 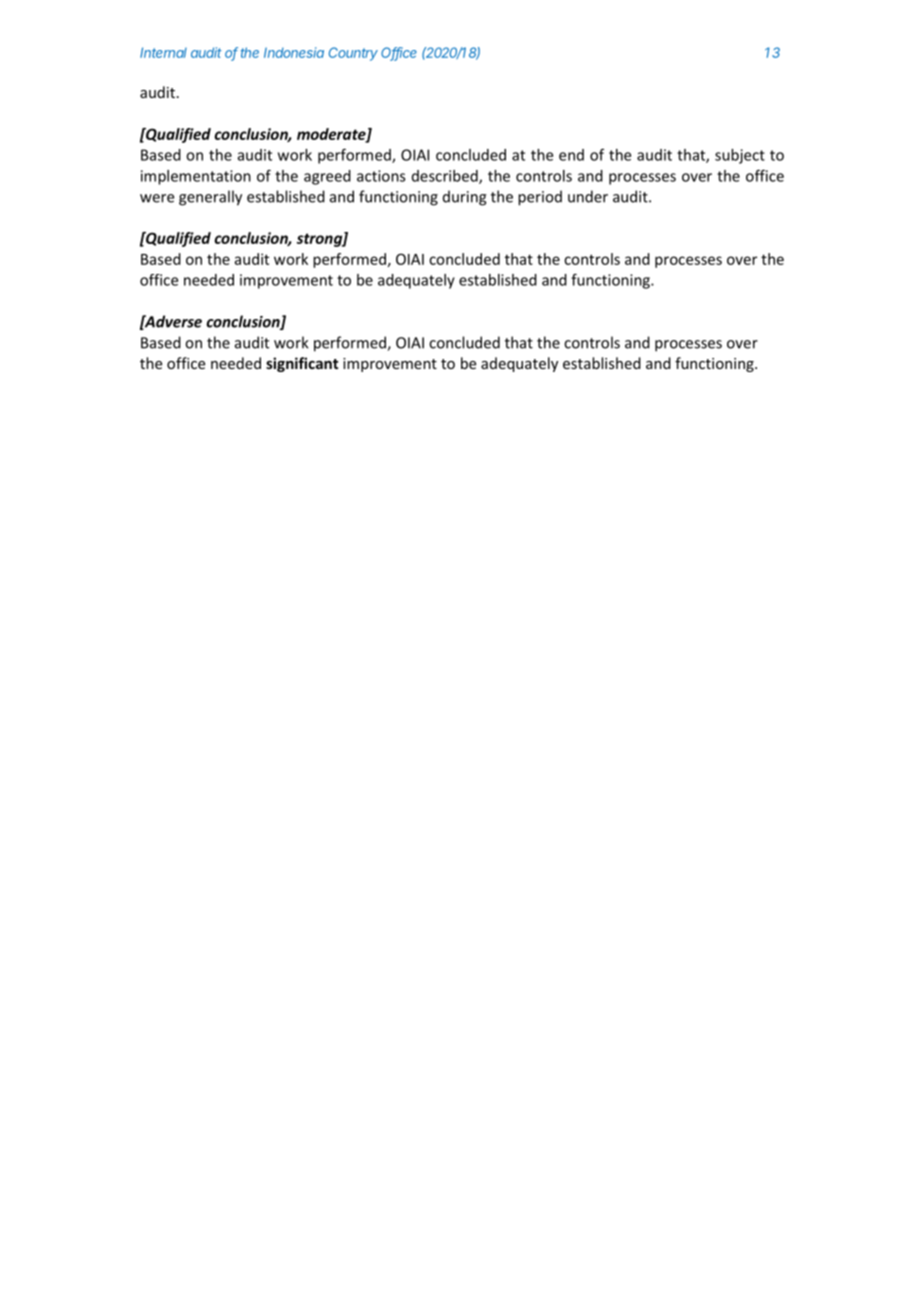 What do you see at coordinates (540, 198) in the screenshot?
I see `period` at bounding box center [540, 198].
